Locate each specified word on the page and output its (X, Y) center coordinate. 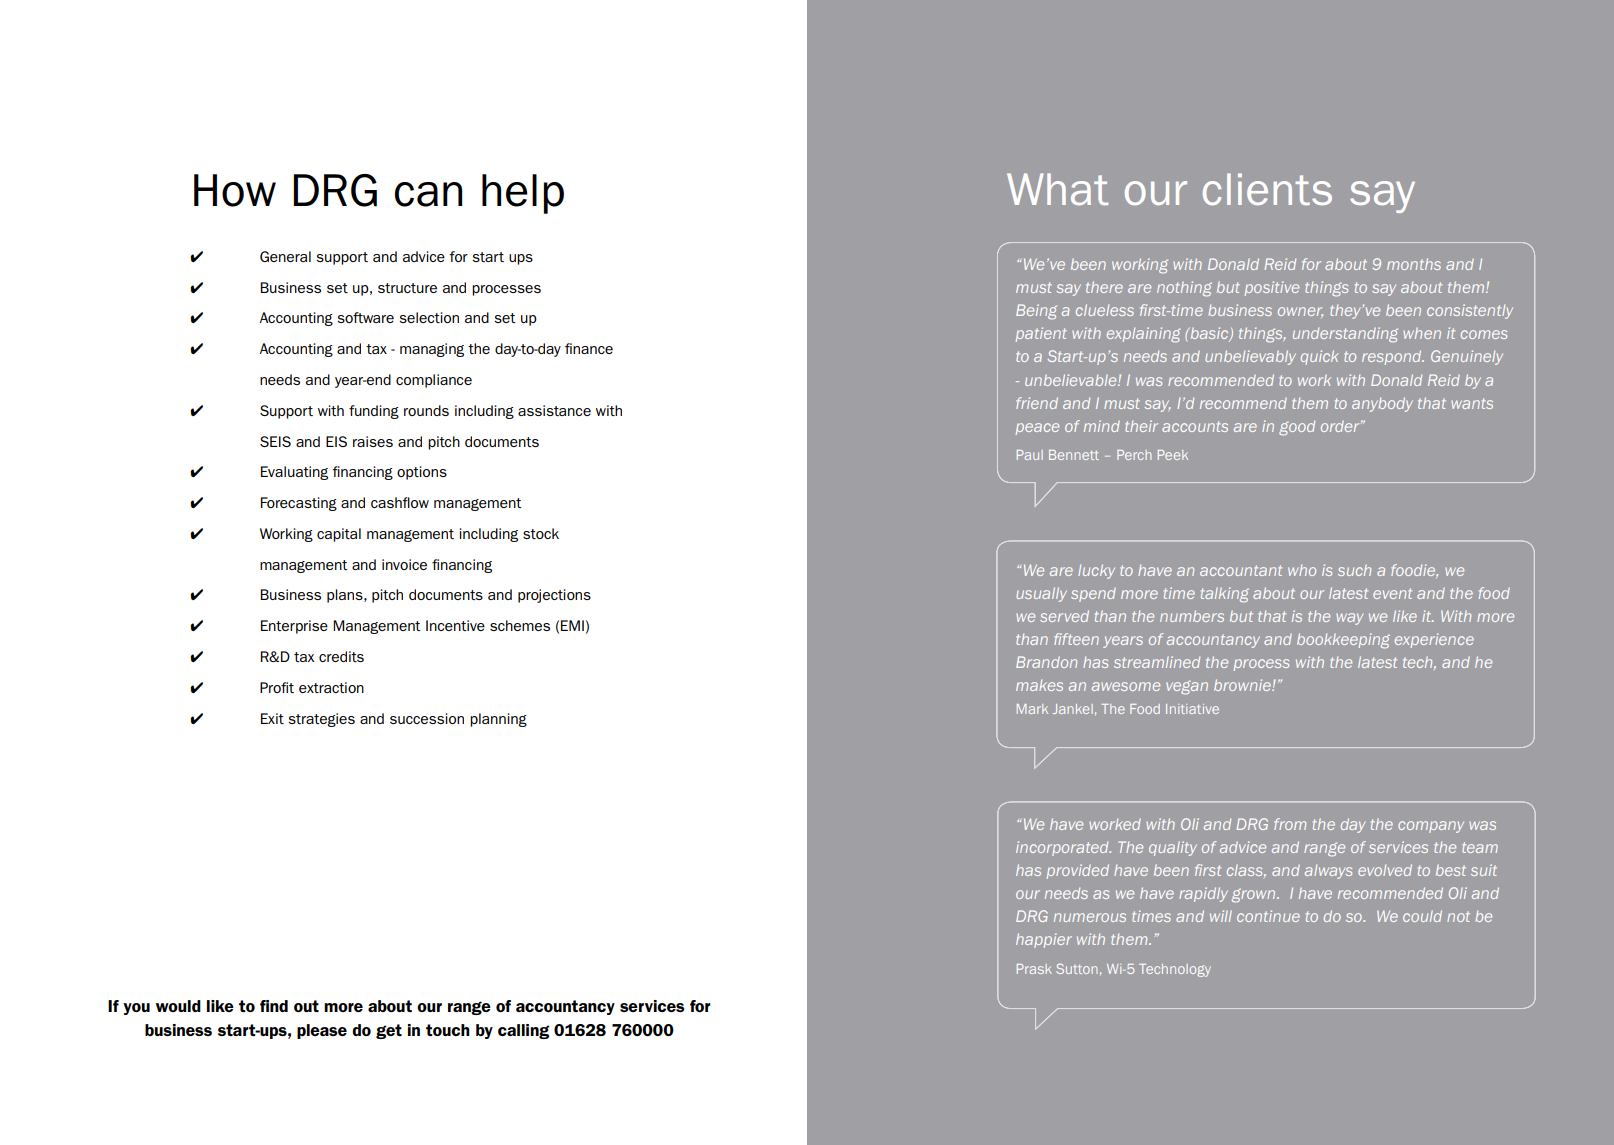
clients (1267, 189)
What (1057, 189)
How (235, 190)
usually (1041, 594)
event (1392, 593)
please (322, 1031)
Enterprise (294, 627)
